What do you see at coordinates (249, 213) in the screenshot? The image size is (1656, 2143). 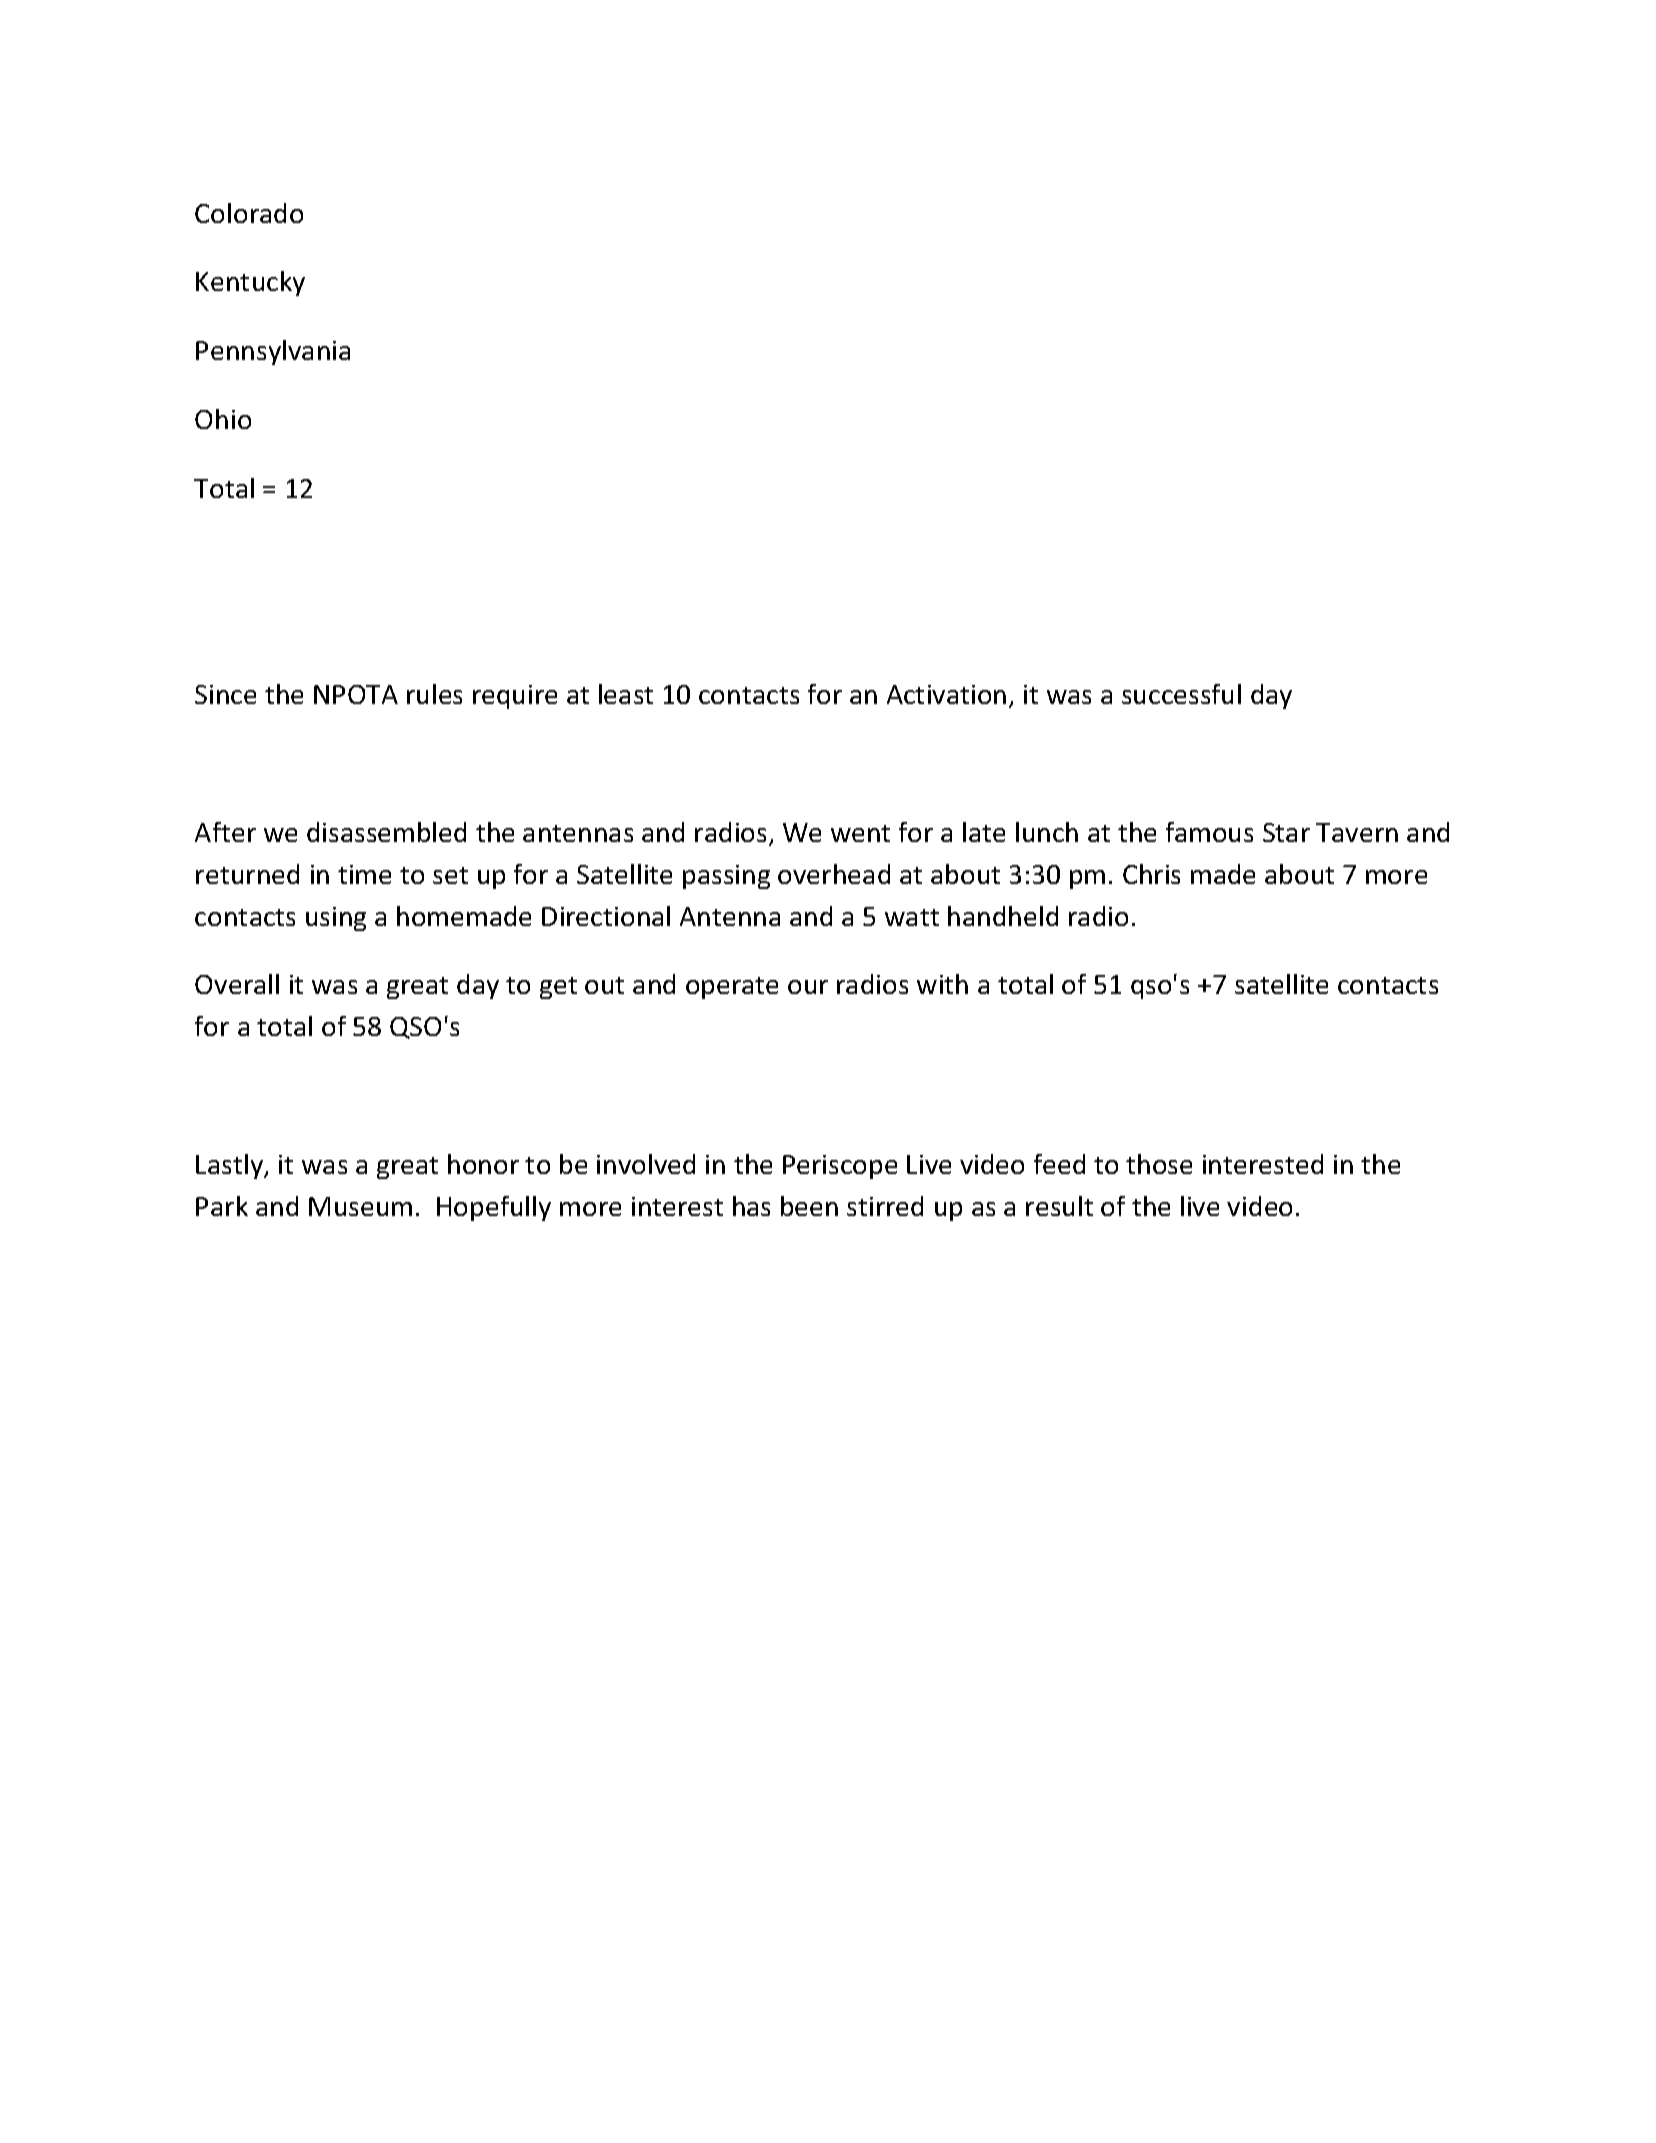 I see `Colorado` at bounding box center [249, 213].
